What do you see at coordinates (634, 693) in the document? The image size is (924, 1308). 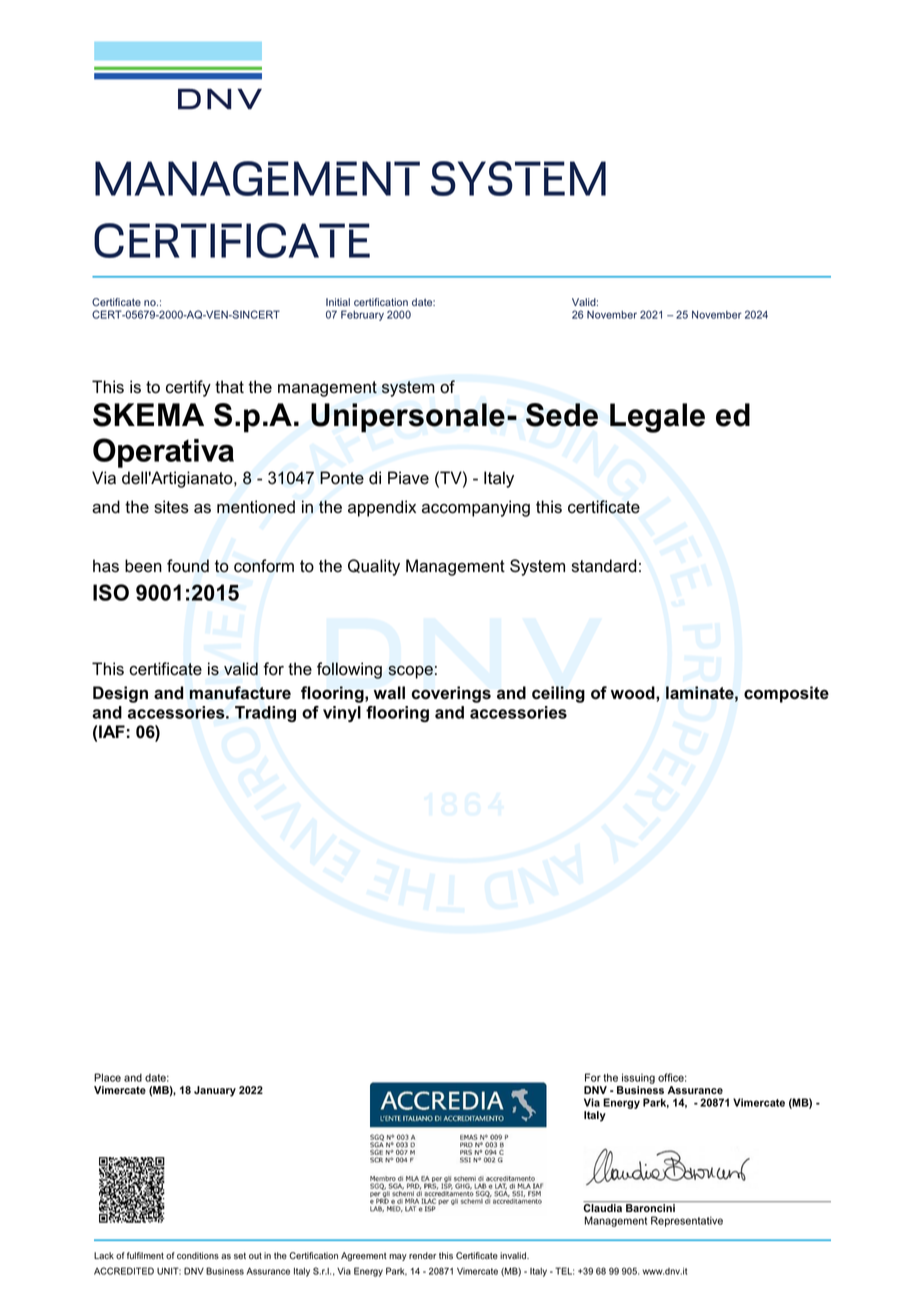 I see `wood` at bounding box center [634, 693].
